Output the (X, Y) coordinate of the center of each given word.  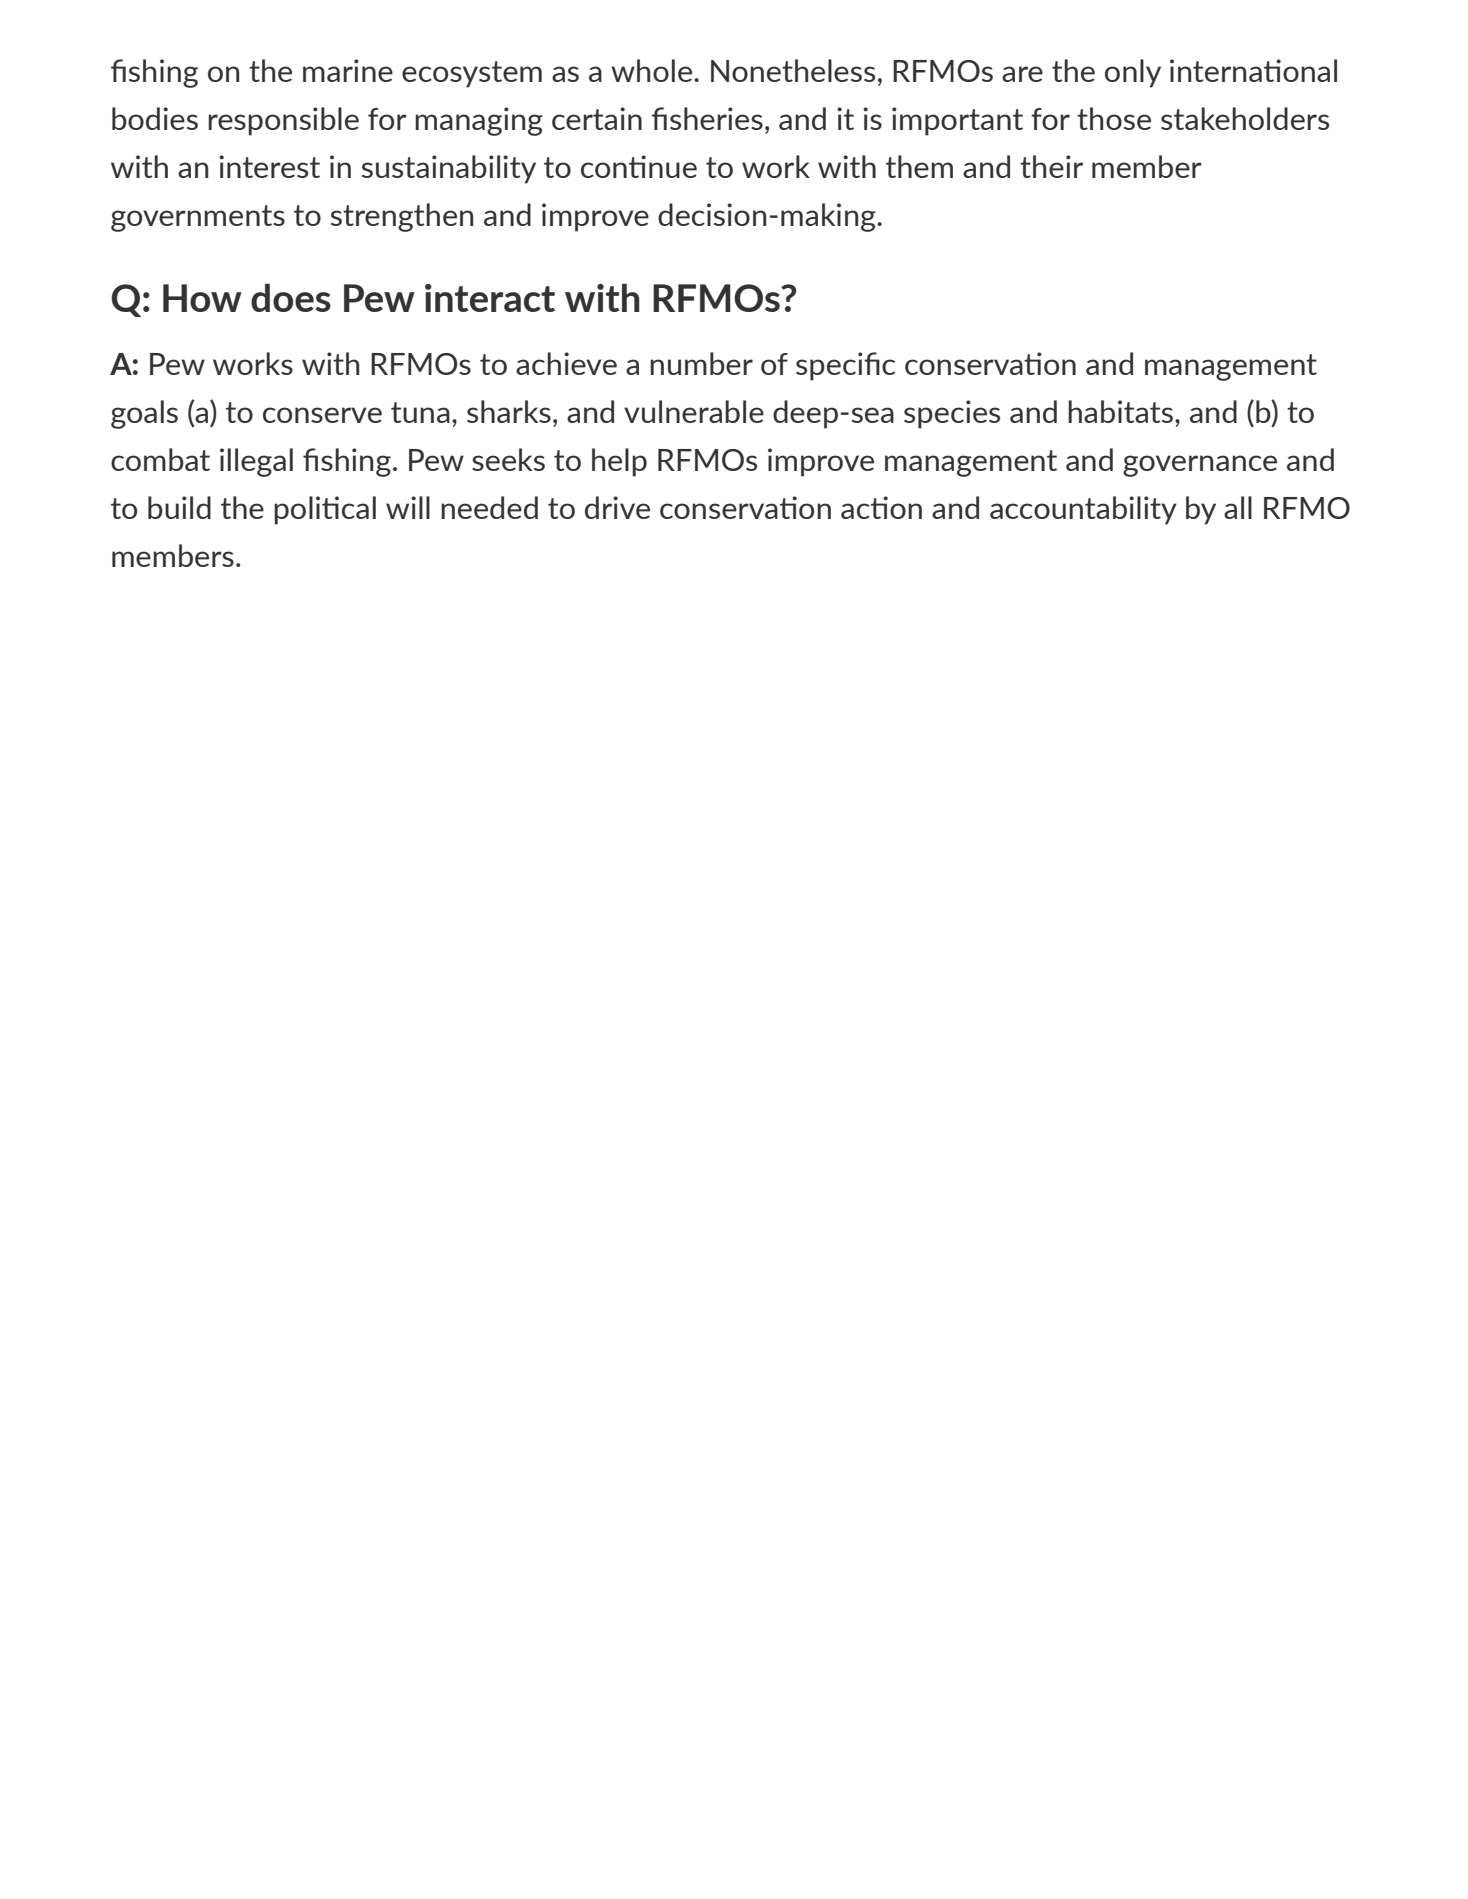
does (291, 298)
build (179, 507)
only (1133, 73)
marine (348, 70)
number (701, 363)
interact (490, 298)
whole (653, 70)
